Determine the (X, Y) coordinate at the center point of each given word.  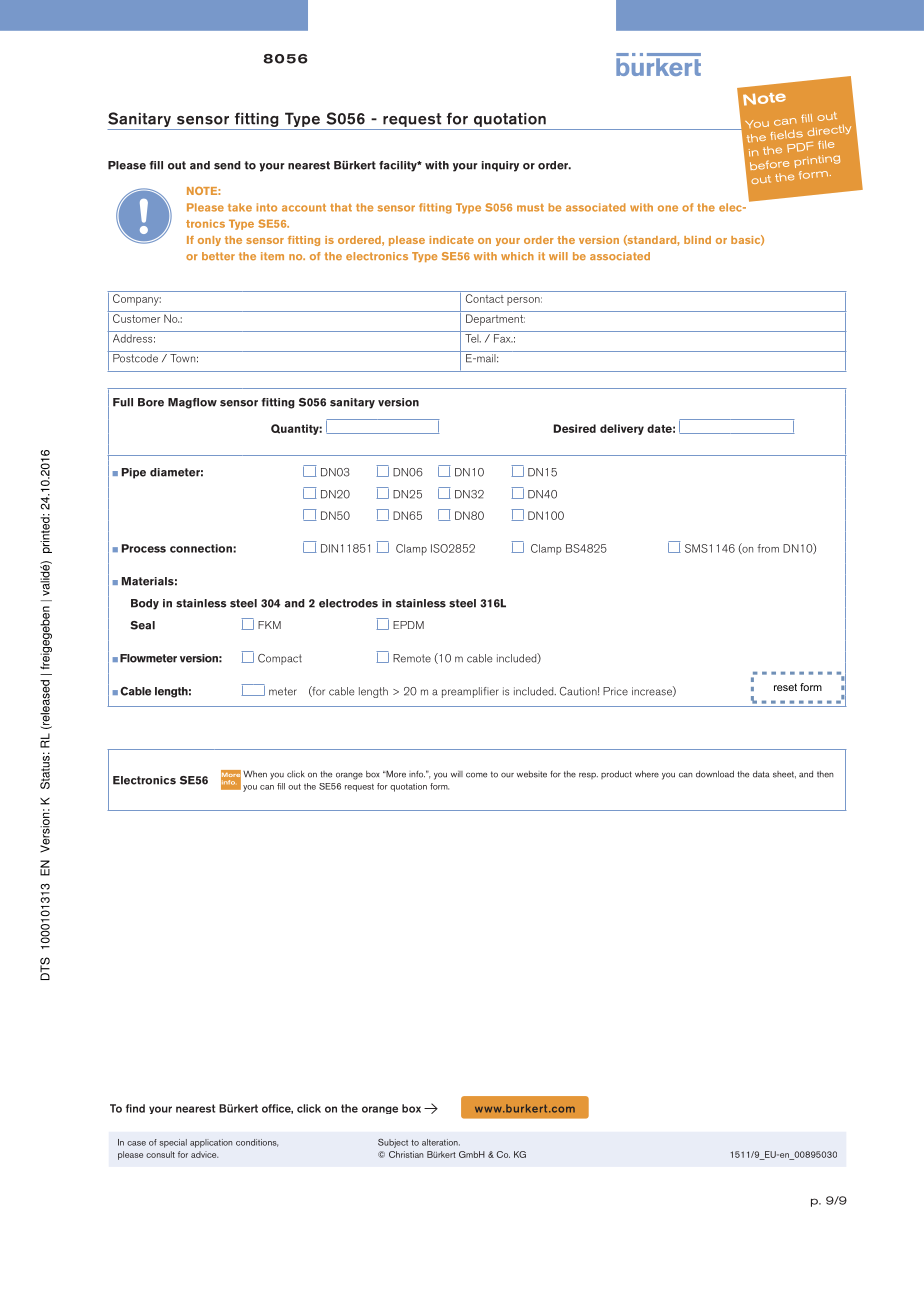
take (240, 207)
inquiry (500, 166)
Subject (393, 1143)
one (668, 208)
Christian (406, 1154)
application (211, 1143)
